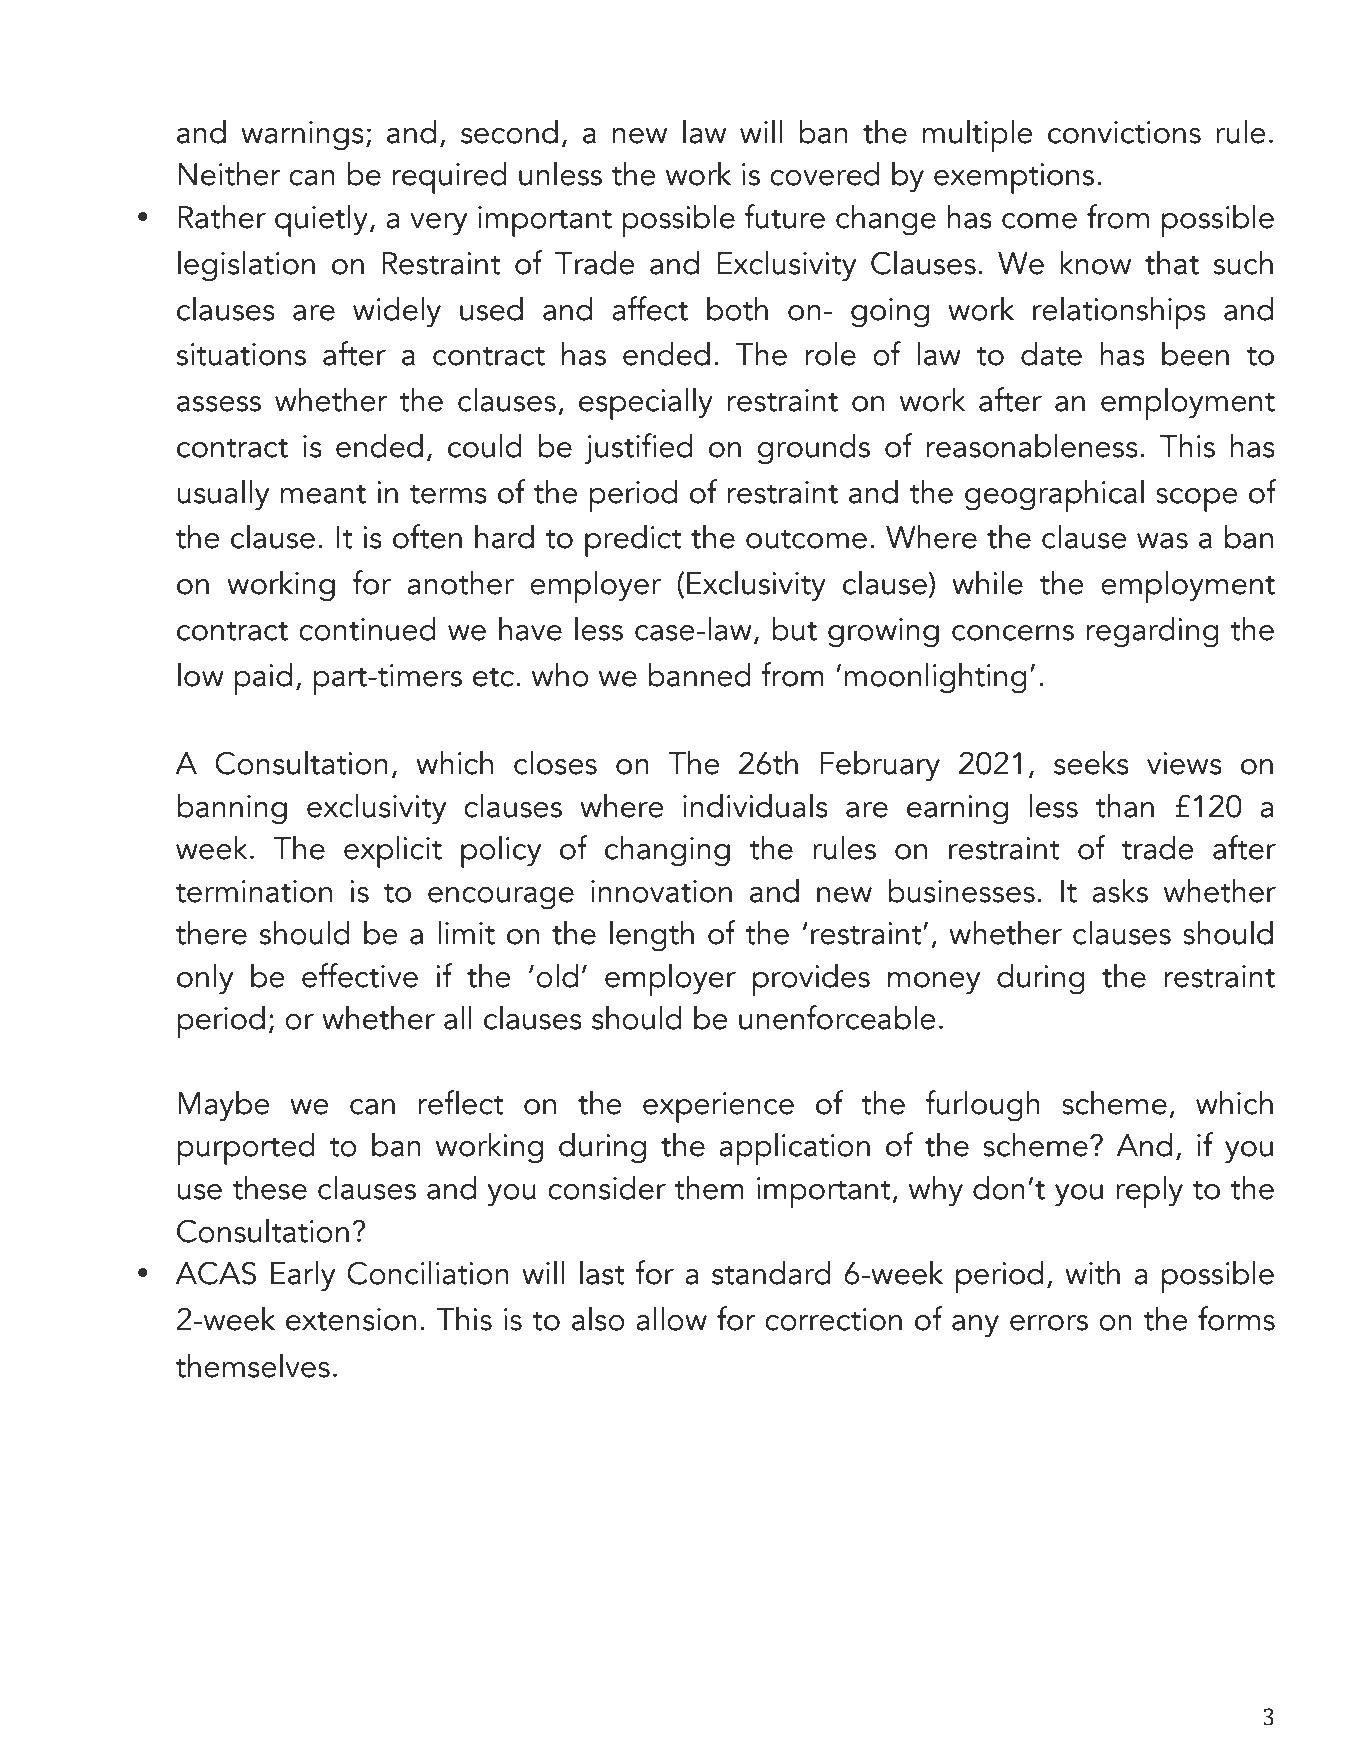 The image size is (1360, 1759). Describe the element at coordinates (934, 983) in the page. I see `money` at that location.
